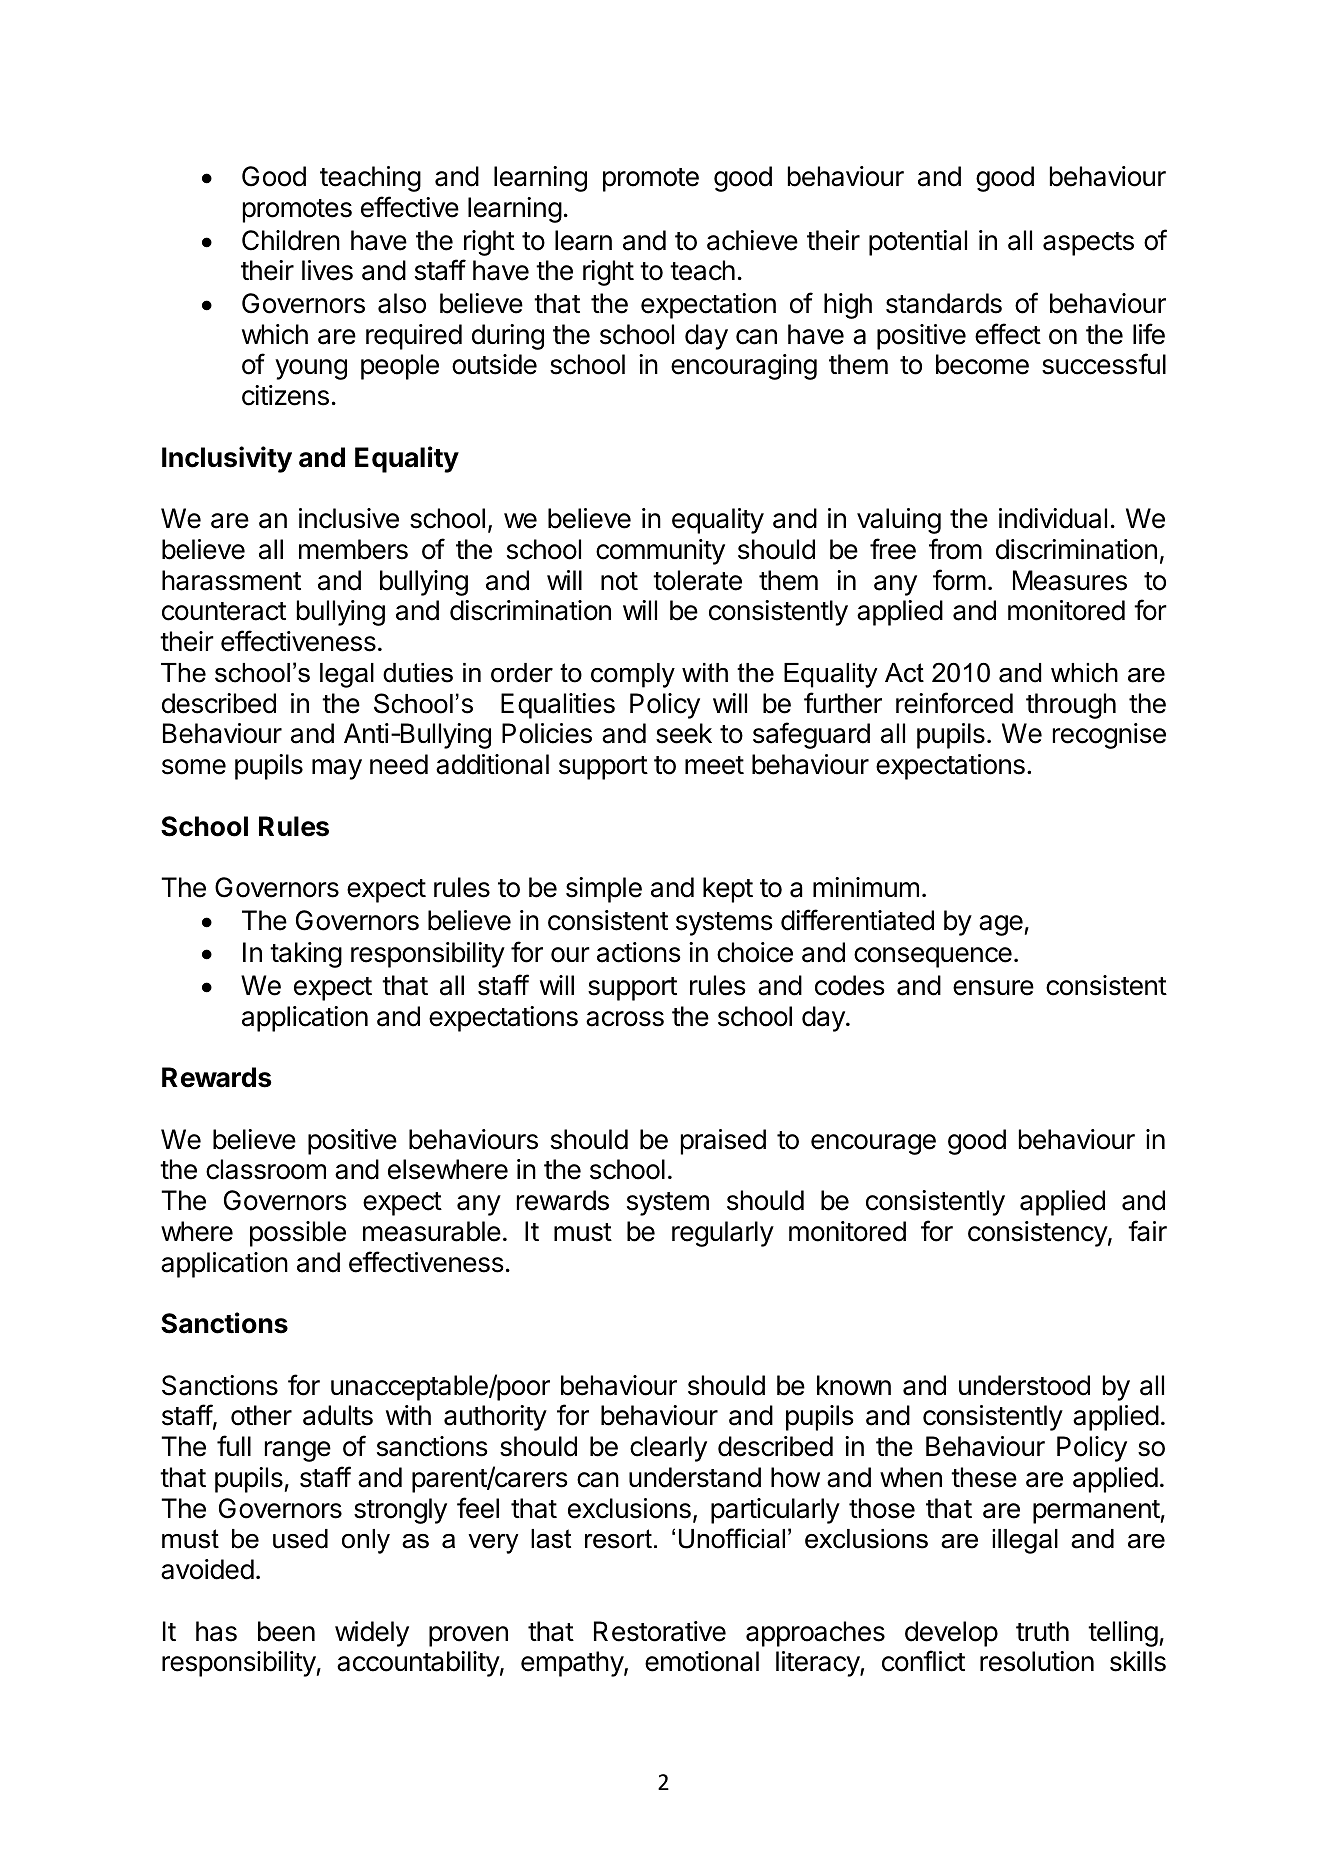 The width and height of the screenshot is (1327, 1876). Describe the element at coordinates (1042, 1631) in the screenshot. I see `truth` at that location.
